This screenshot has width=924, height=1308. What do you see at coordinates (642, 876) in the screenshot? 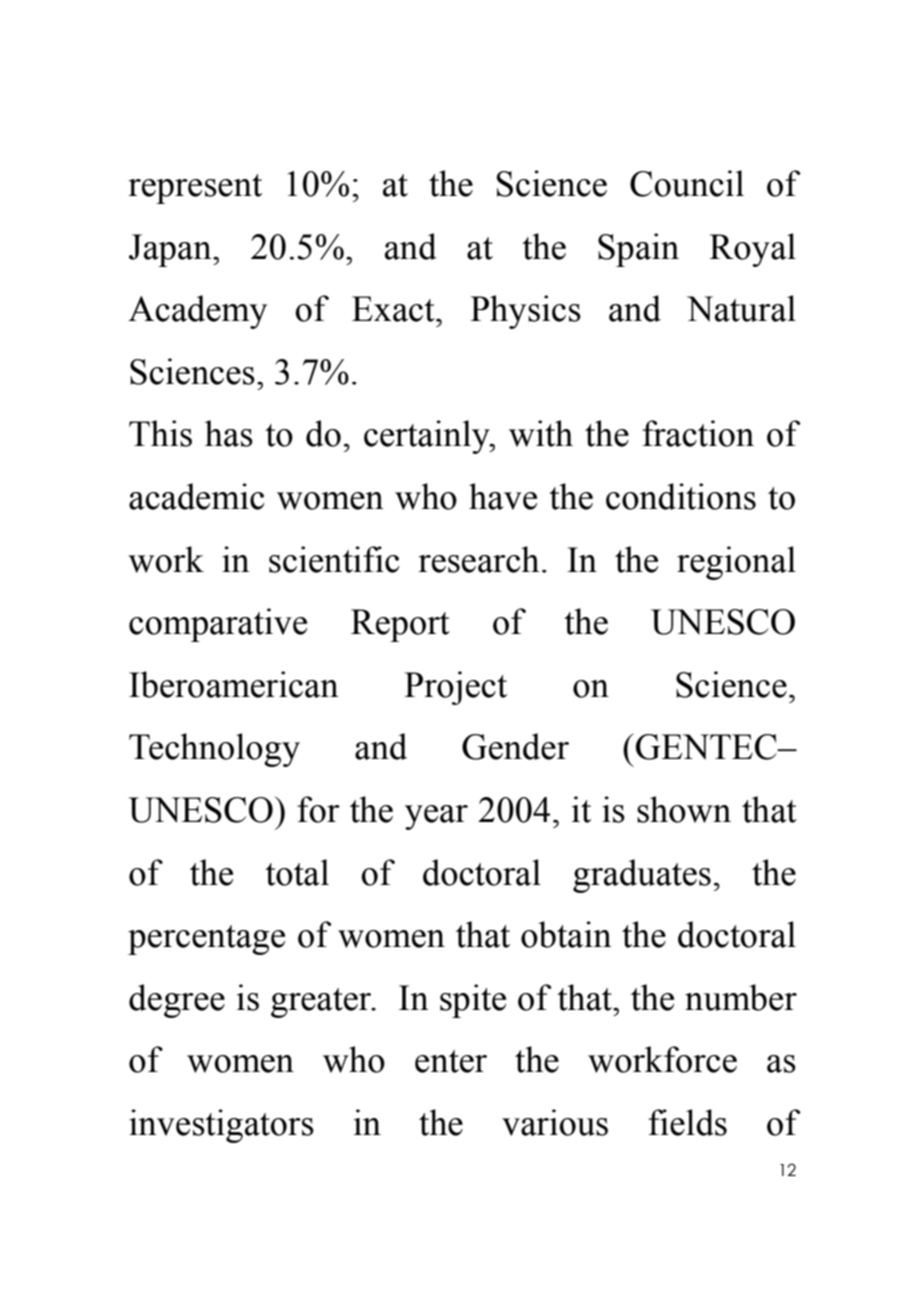
I see `graduates` at bounding box center [642, 876].
